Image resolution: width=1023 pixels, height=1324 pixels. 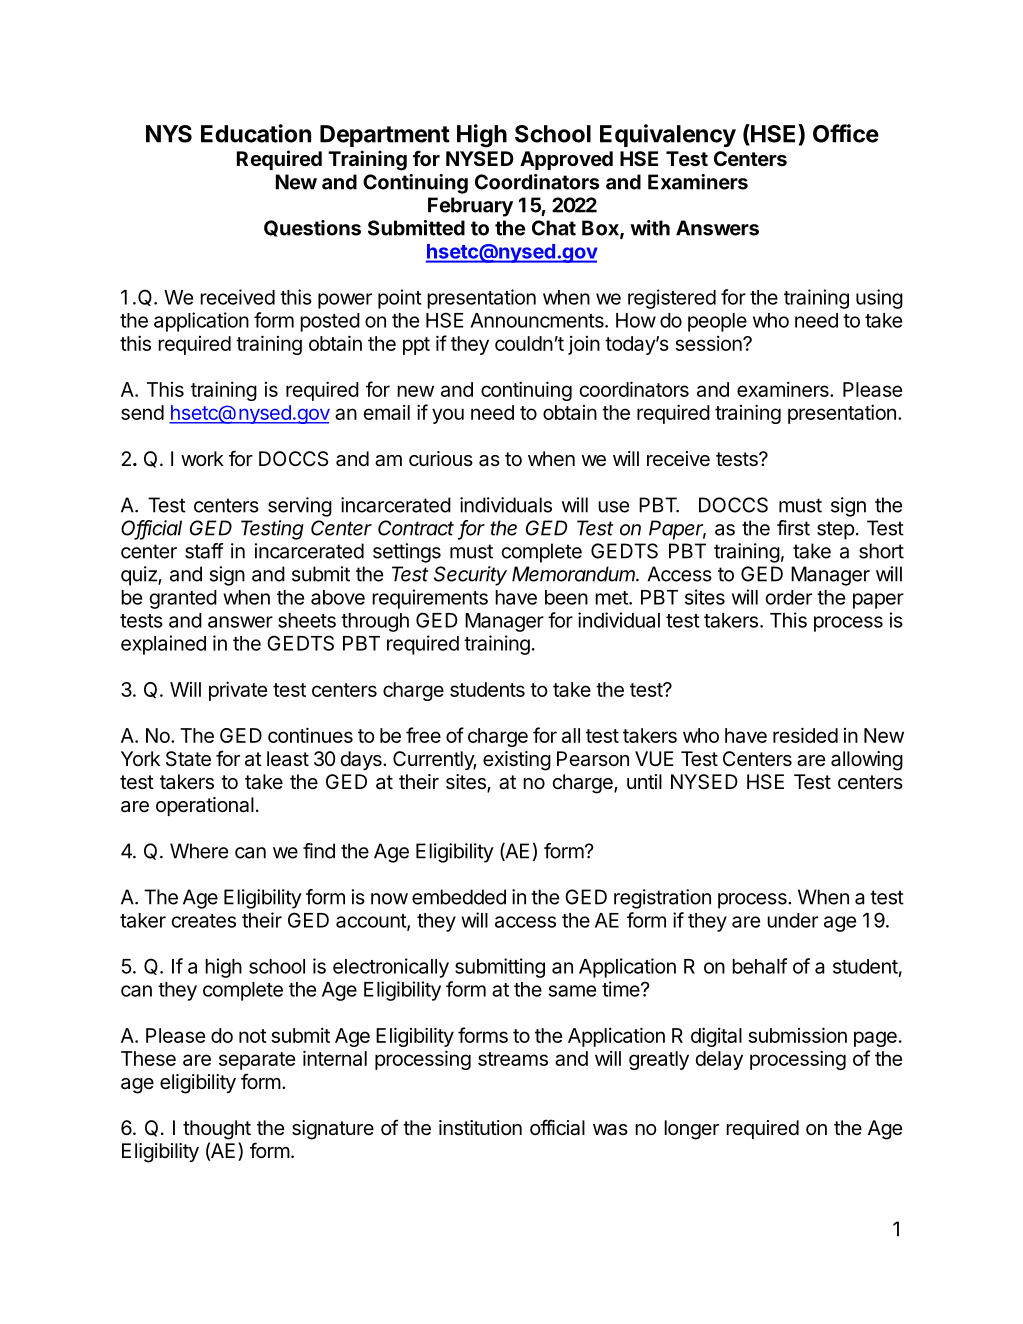 What do you see at coordinates (789, 597) in the page?
I see `order` at bounding box center [789, 597].
